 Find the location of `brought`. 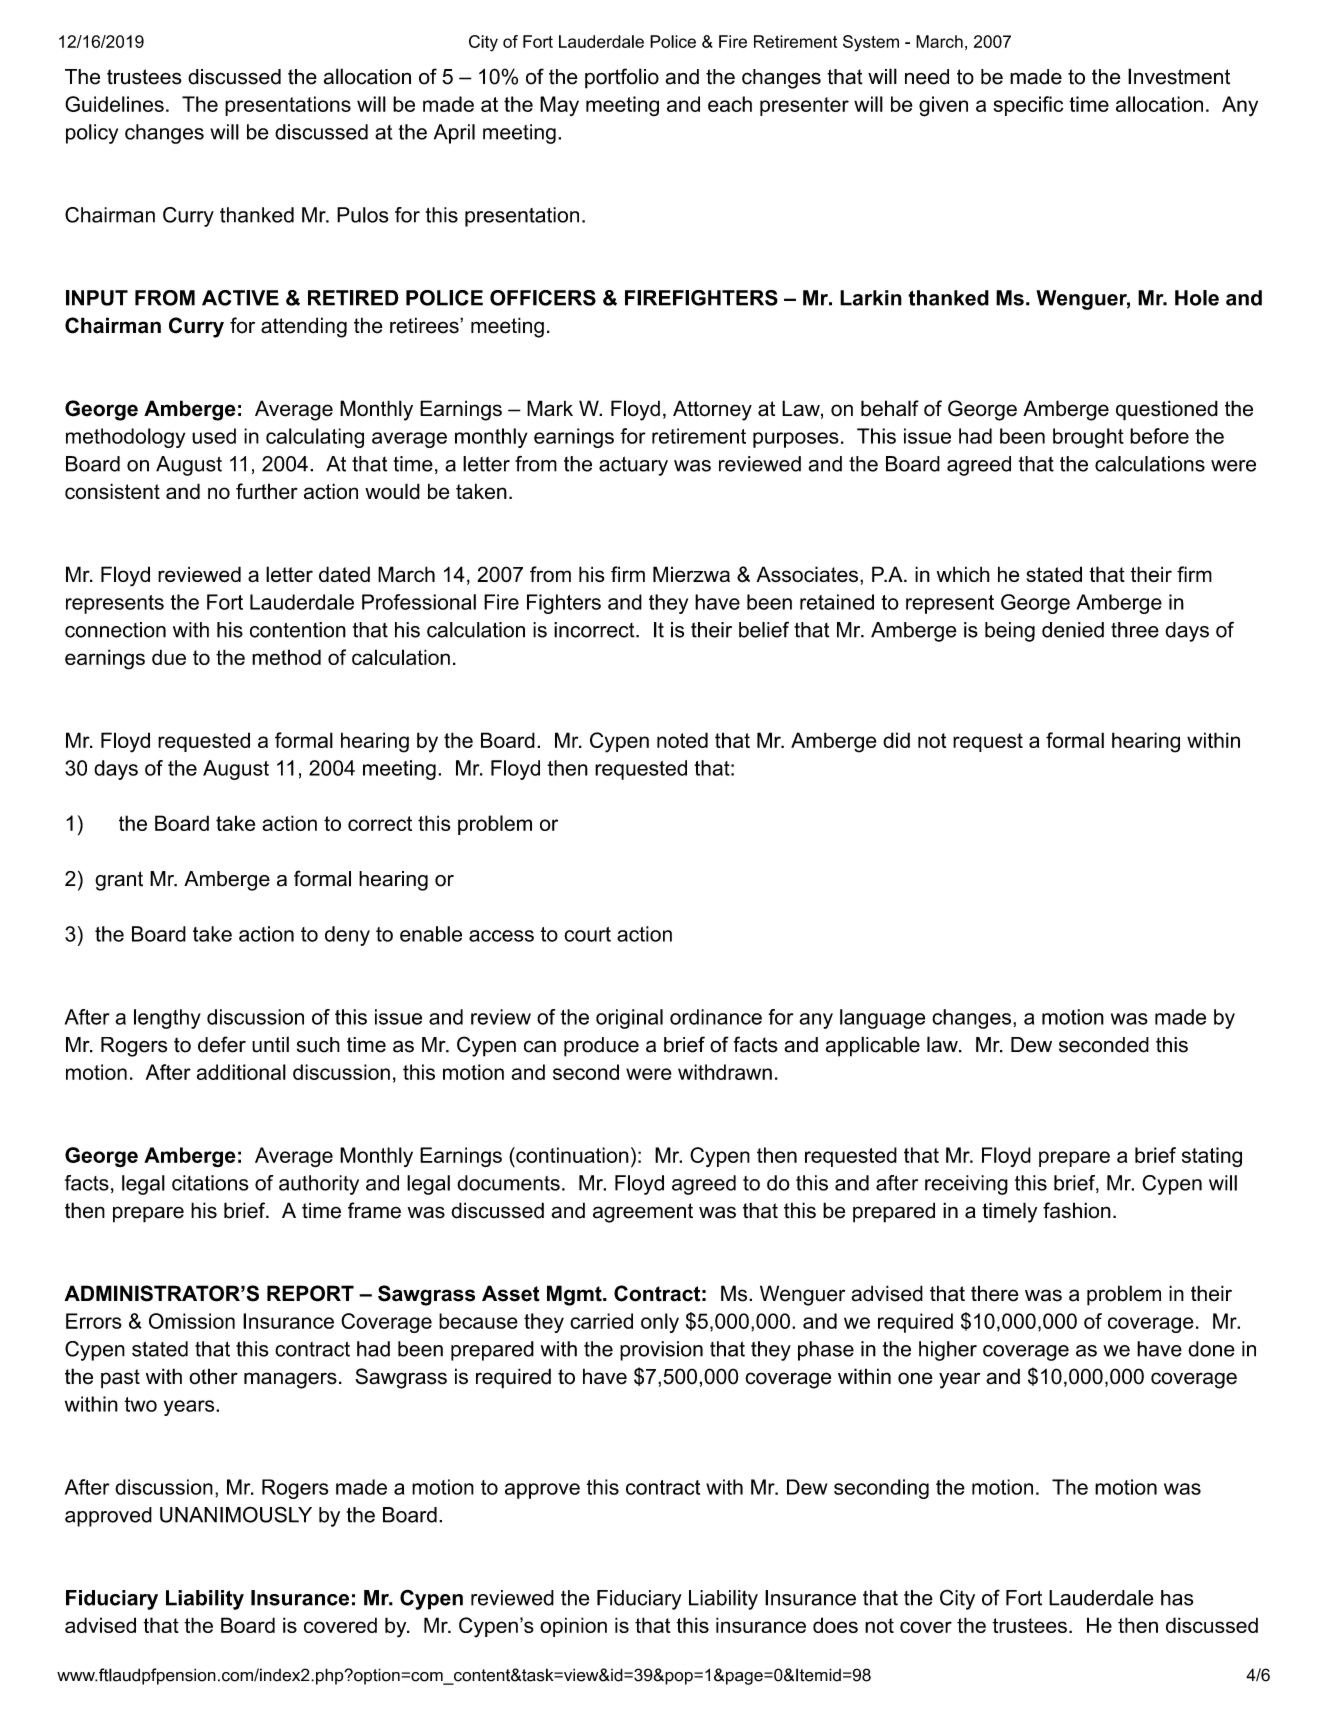

brought is located at coordinates (1088, 438).
